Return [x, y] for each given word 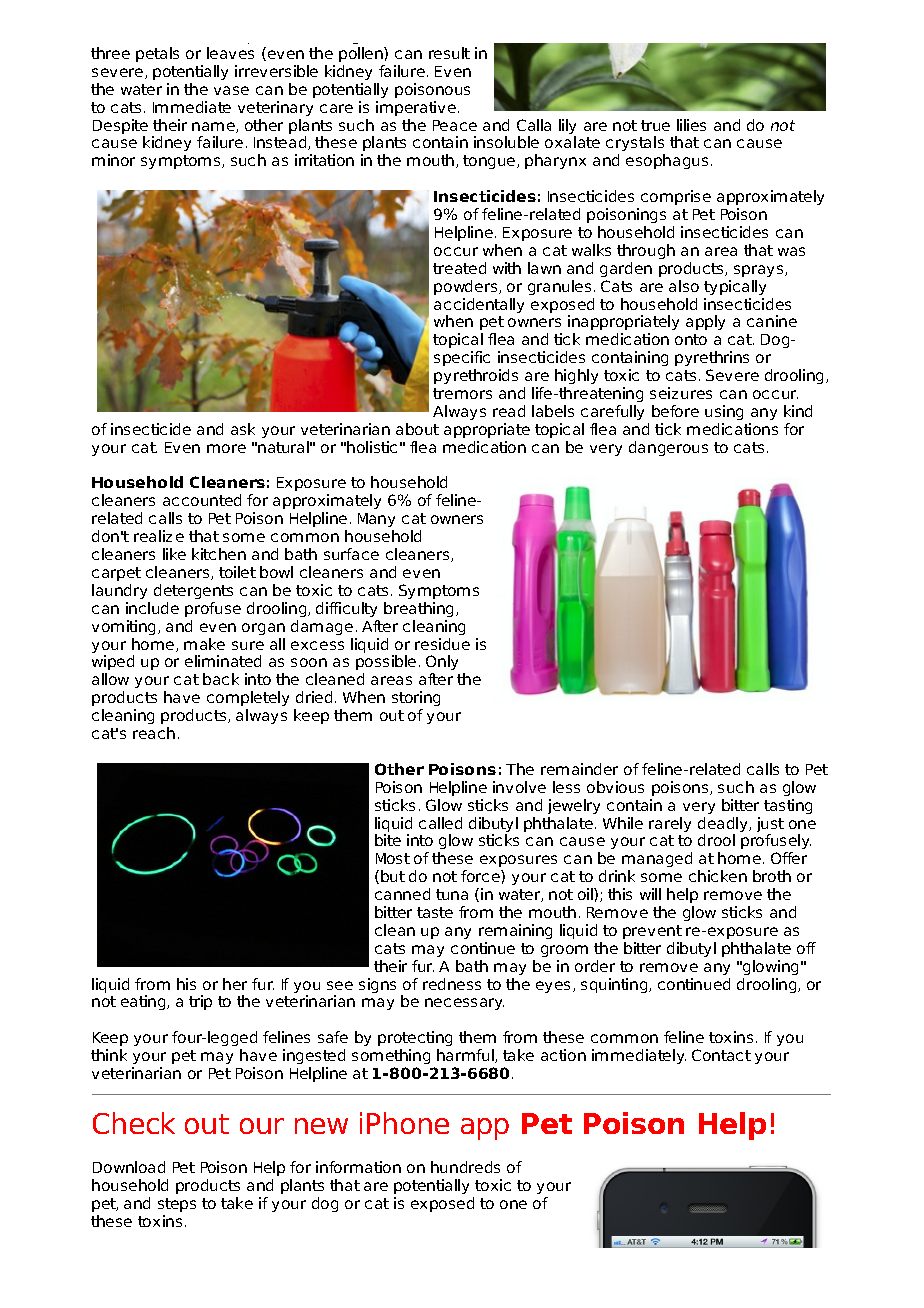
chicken [718, 876]
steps [177, 1205]
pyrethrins [712, 358]
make [204, 644]
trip [200, 1002]
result [449, 53]
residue [442, 644]
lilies [691, 125]
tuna [452, 894]
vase [231, 90]
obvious [615, 787]
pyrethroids [476, 376]
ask [243, 429]
